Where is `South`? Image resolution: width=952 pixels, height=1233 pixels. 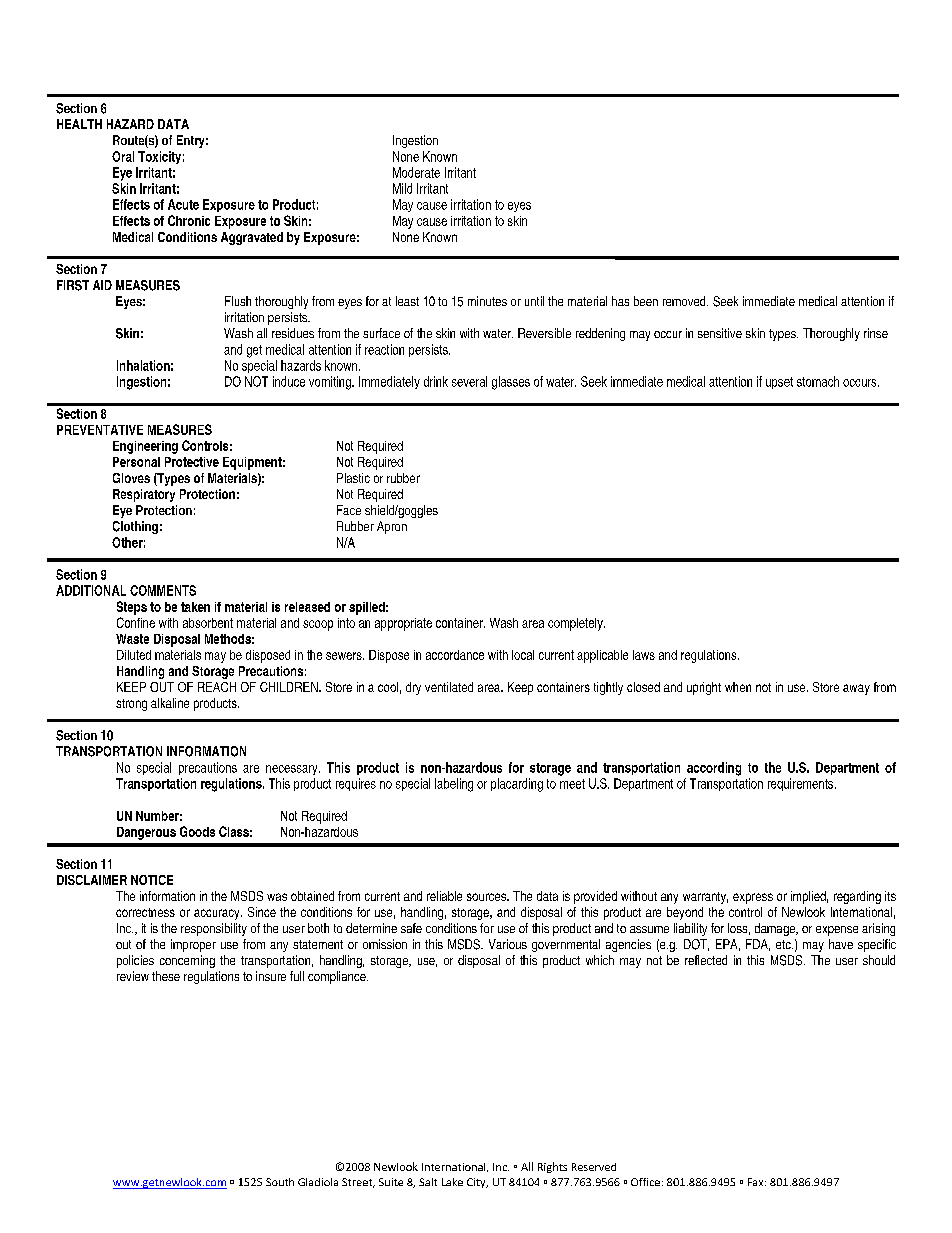
South is located at coordinates (280, 1182).
